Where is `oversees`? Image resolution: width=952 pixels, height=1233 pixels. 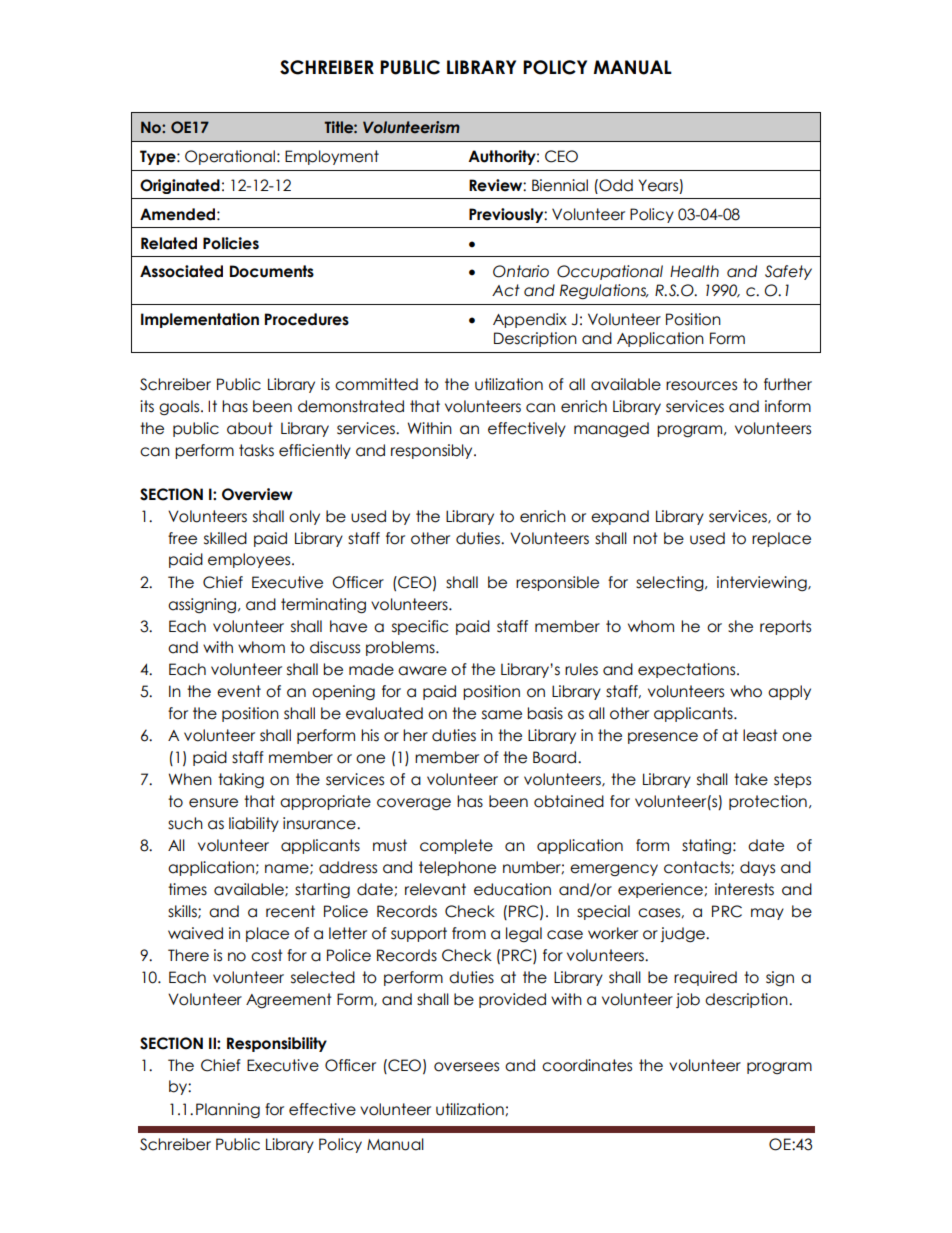
oversees is located at coordinates (466, 1067).
